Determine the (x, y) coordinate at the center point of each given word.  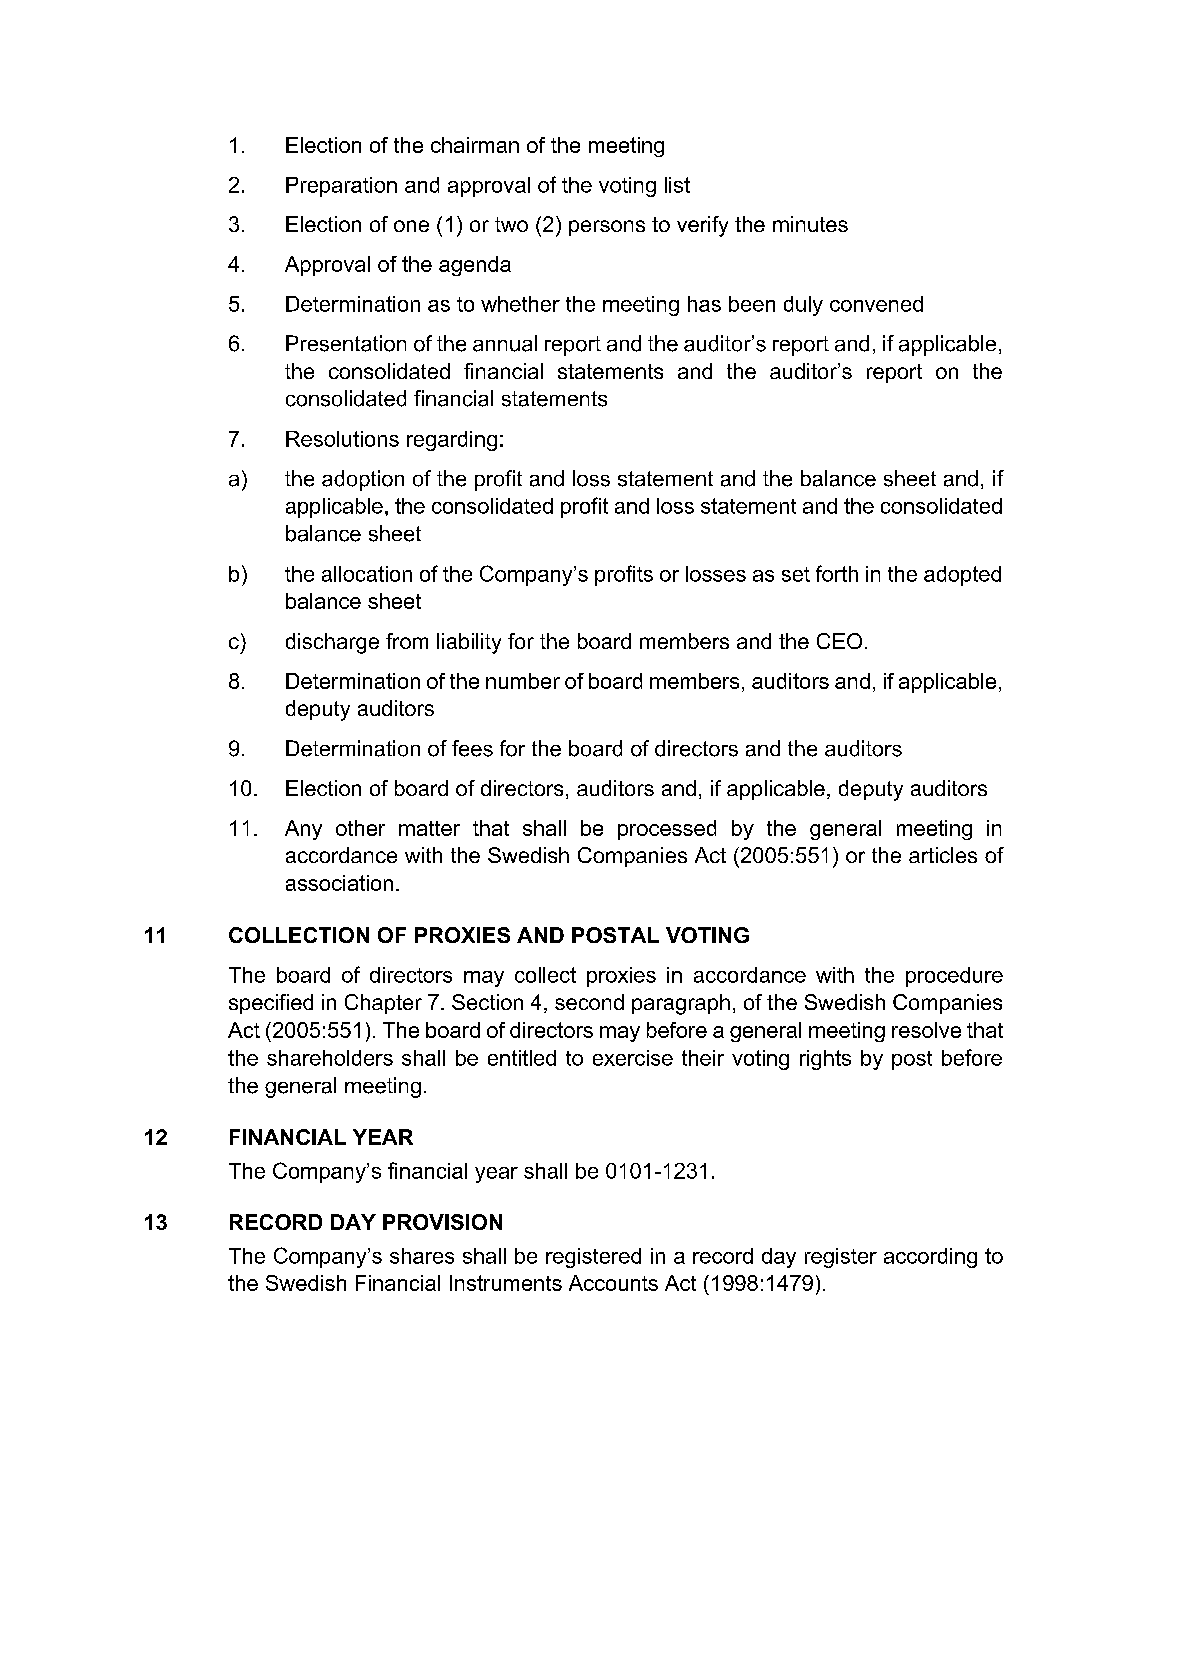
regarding (452, 441)
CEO (839, 641)
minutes (810, 224)
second (589, 1002)
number (523, 681)
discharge (332, 643)
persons (607, 228)
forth (837, 573)
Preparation (341, 187)
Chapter (383, 1004)
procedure (954, 977)
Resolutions (342, 439)
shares (422, 1256)
